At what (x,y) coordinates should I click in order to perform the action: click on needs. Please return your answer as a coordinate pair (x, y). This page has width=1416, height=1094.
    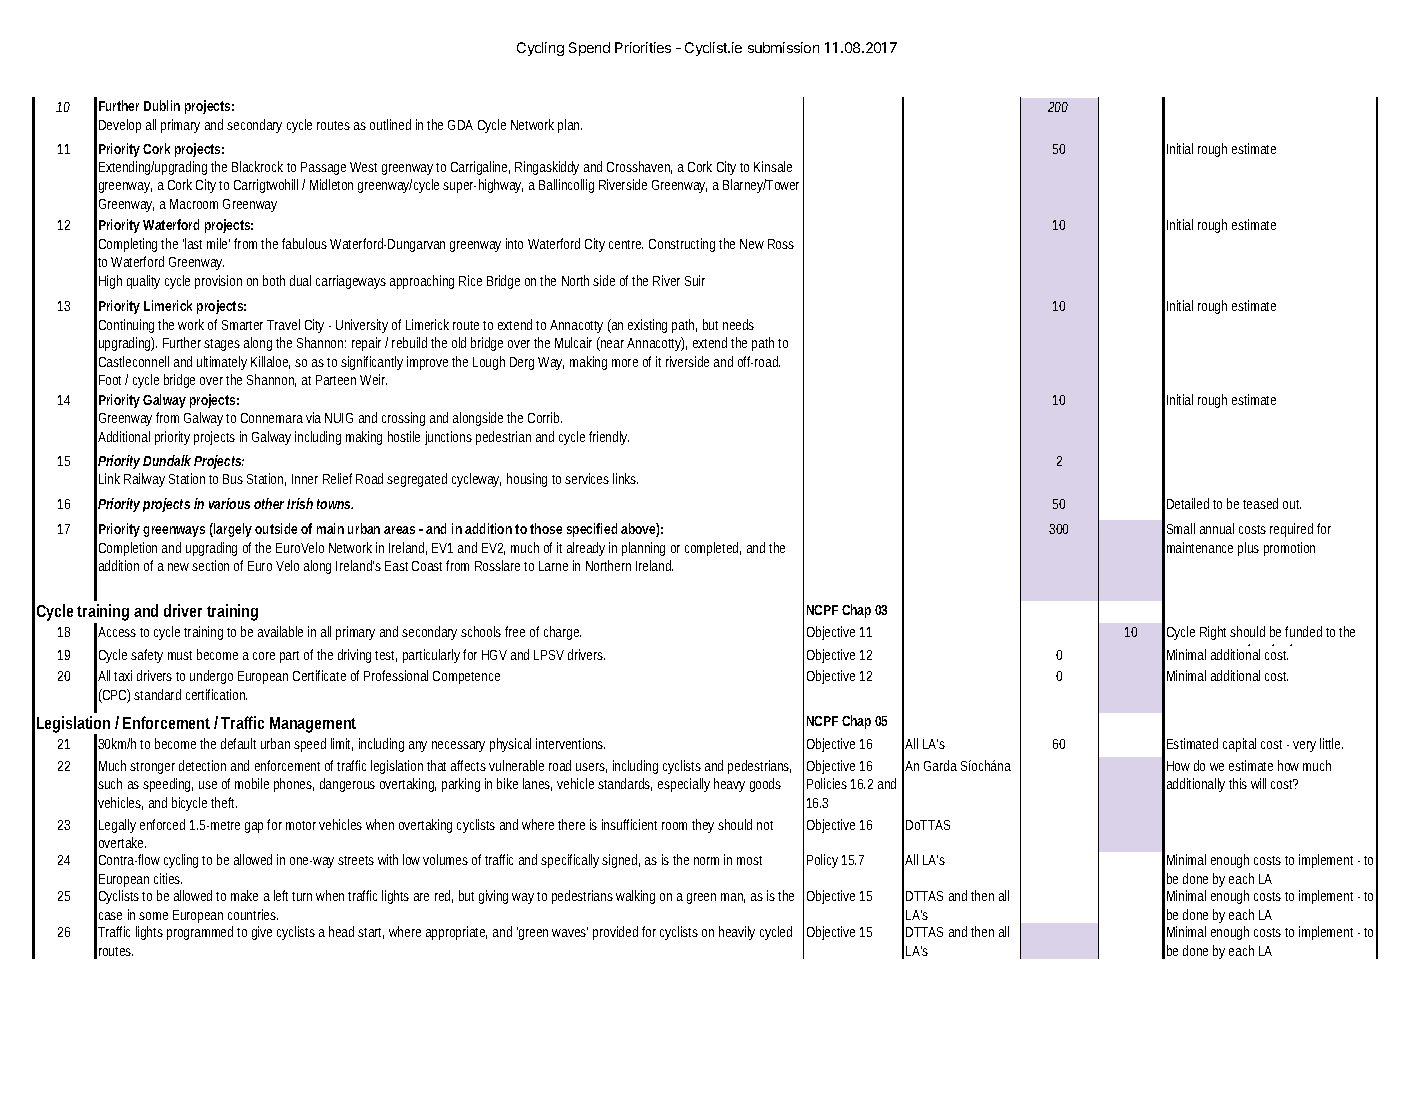
    Looking at the image, I should click on (738, 324).
